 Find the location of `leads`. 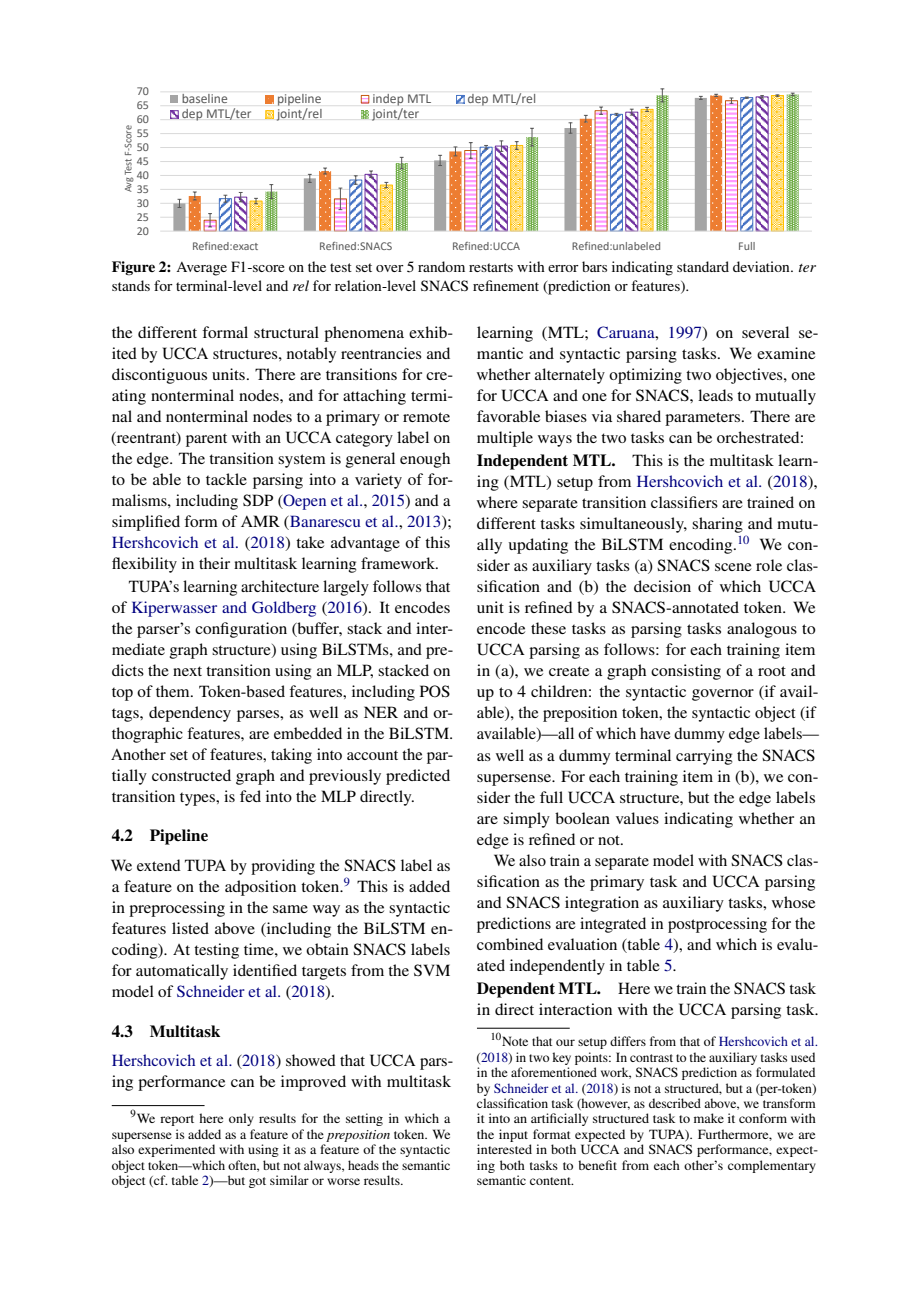

leads is located at coordinates (715, 395).
